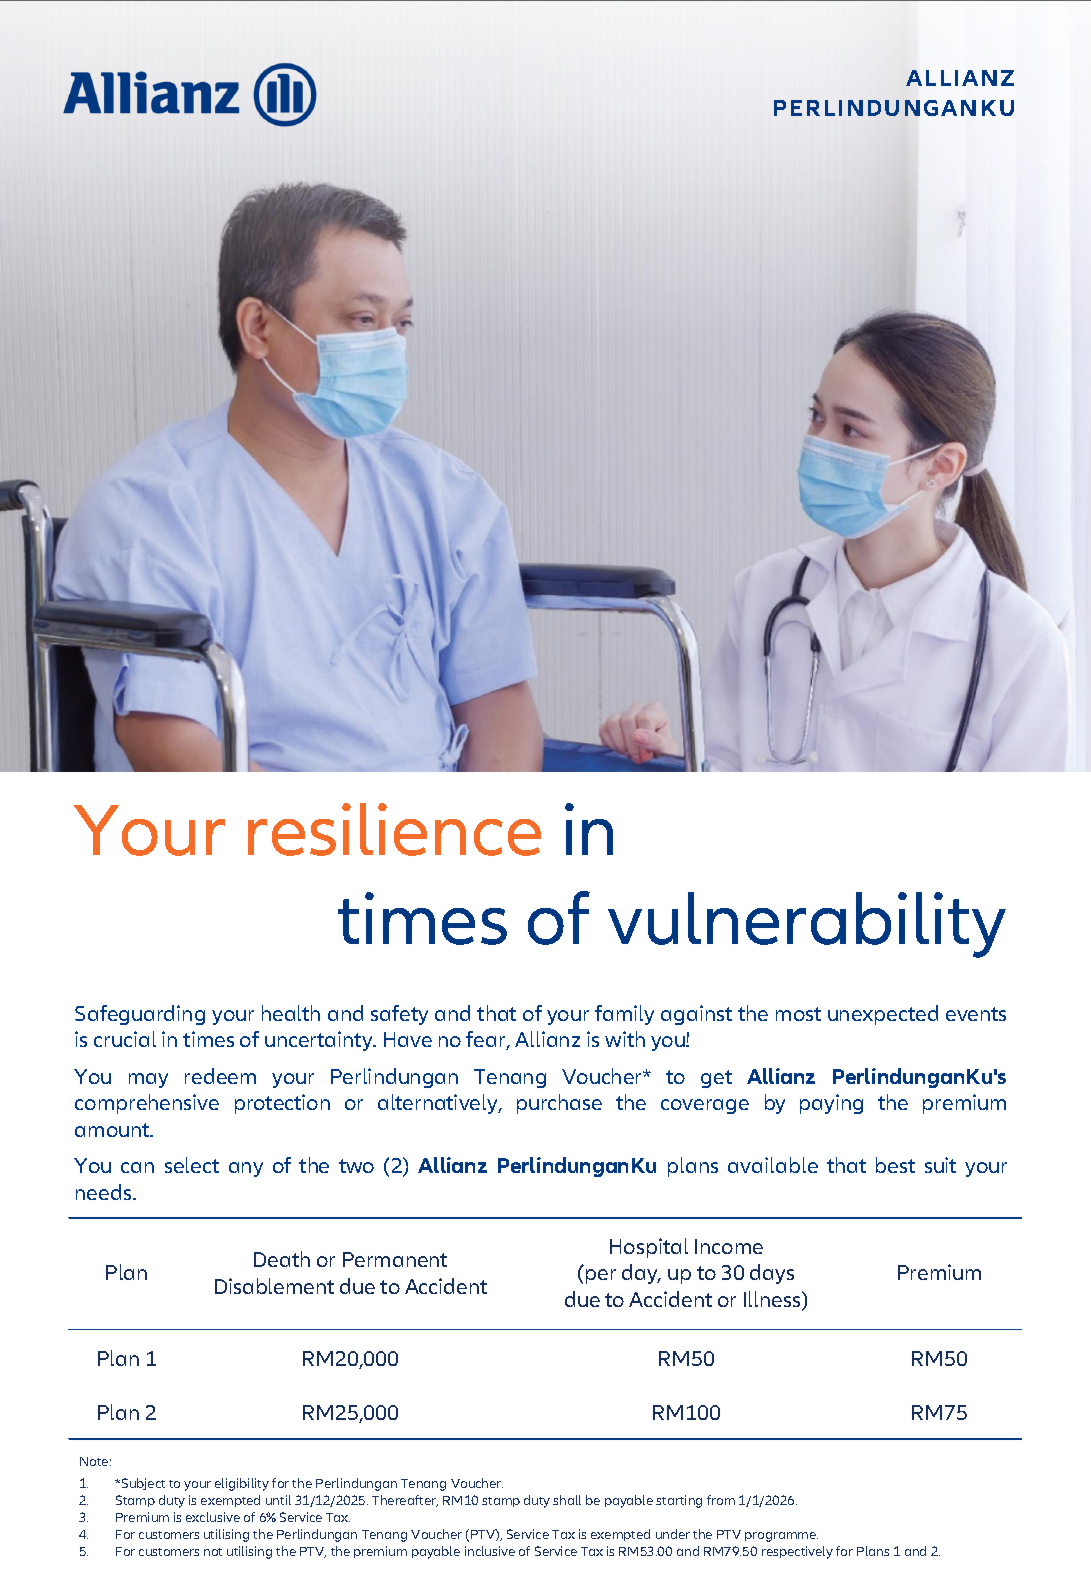 The height and width of the document is (1576, 1091). Describe the element at coordinates (394, 829) in the document. I see `resilience` at that location.
